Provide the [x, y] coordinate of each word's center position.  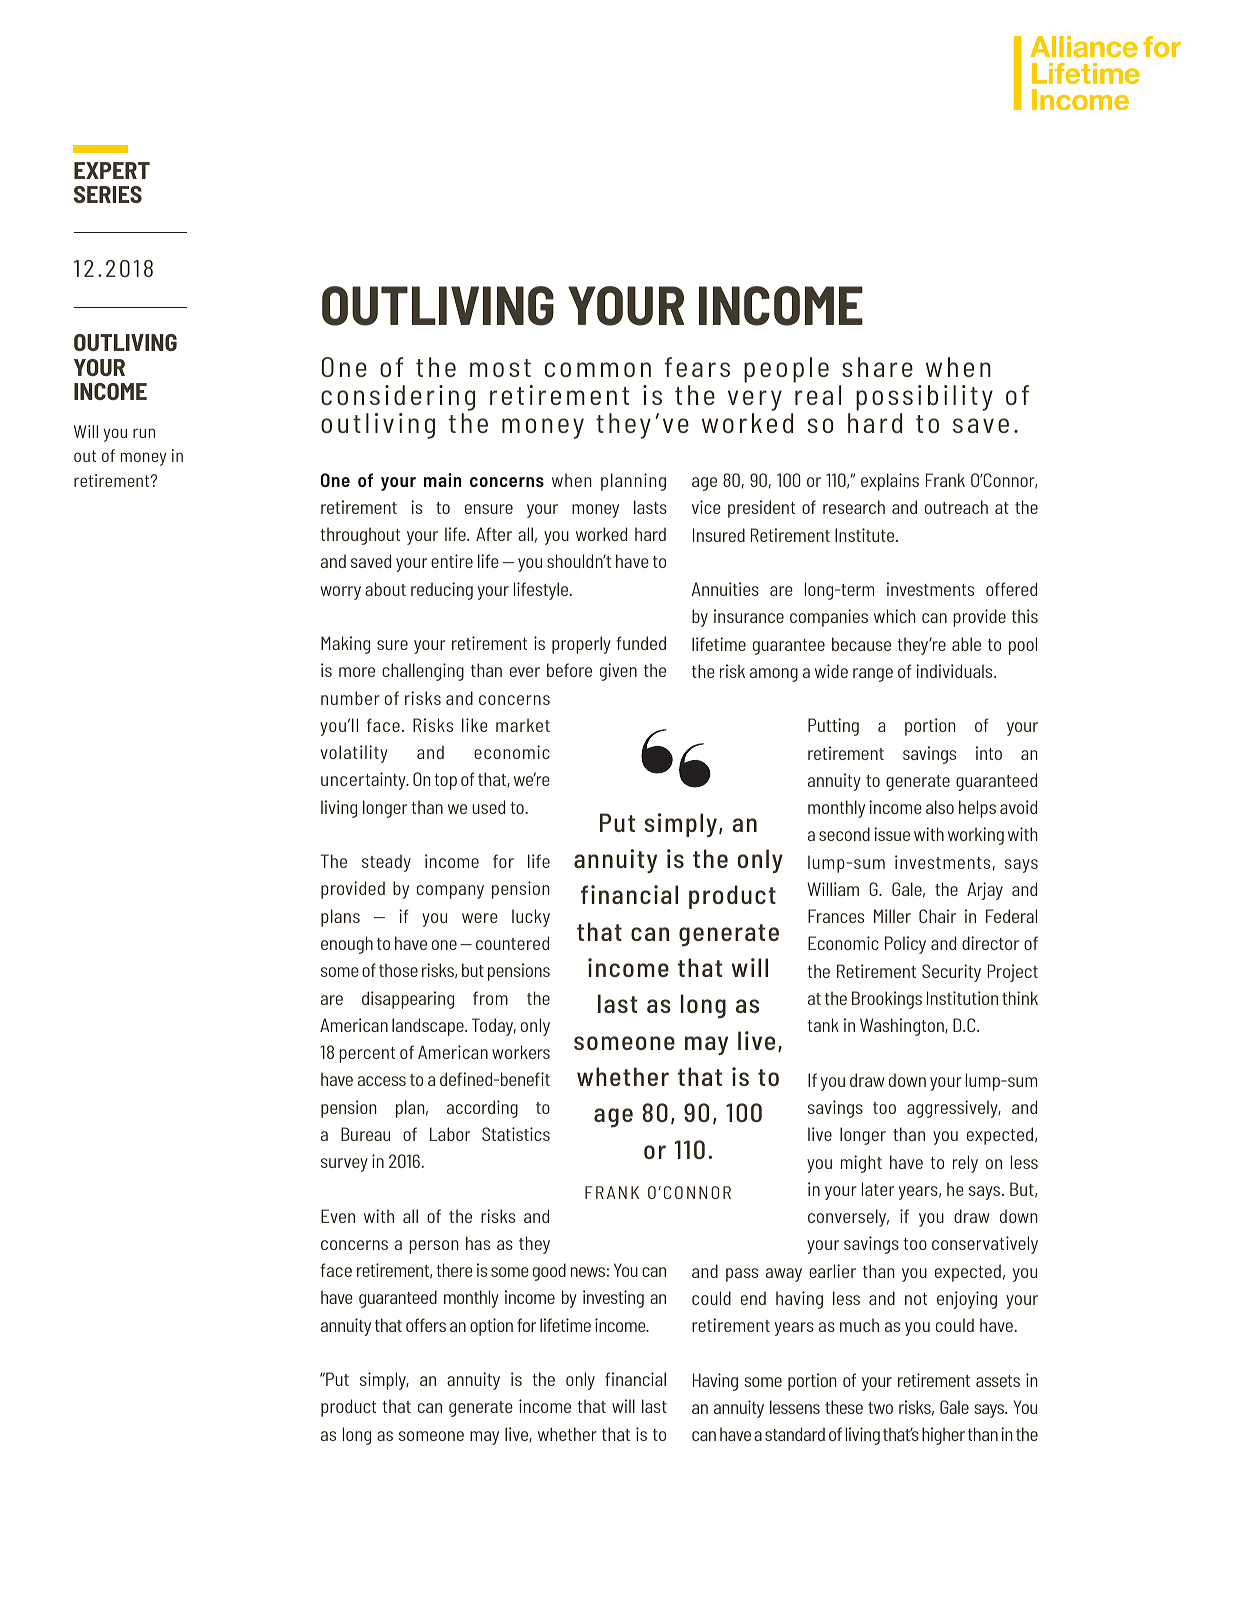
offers [426, 1325]
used [488, 807]
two [880, 1408]
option [491, 1327]
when [572, 480]
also [940, 807]
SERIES [108, 194]
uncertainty [364, 781]
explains [890, 482]
